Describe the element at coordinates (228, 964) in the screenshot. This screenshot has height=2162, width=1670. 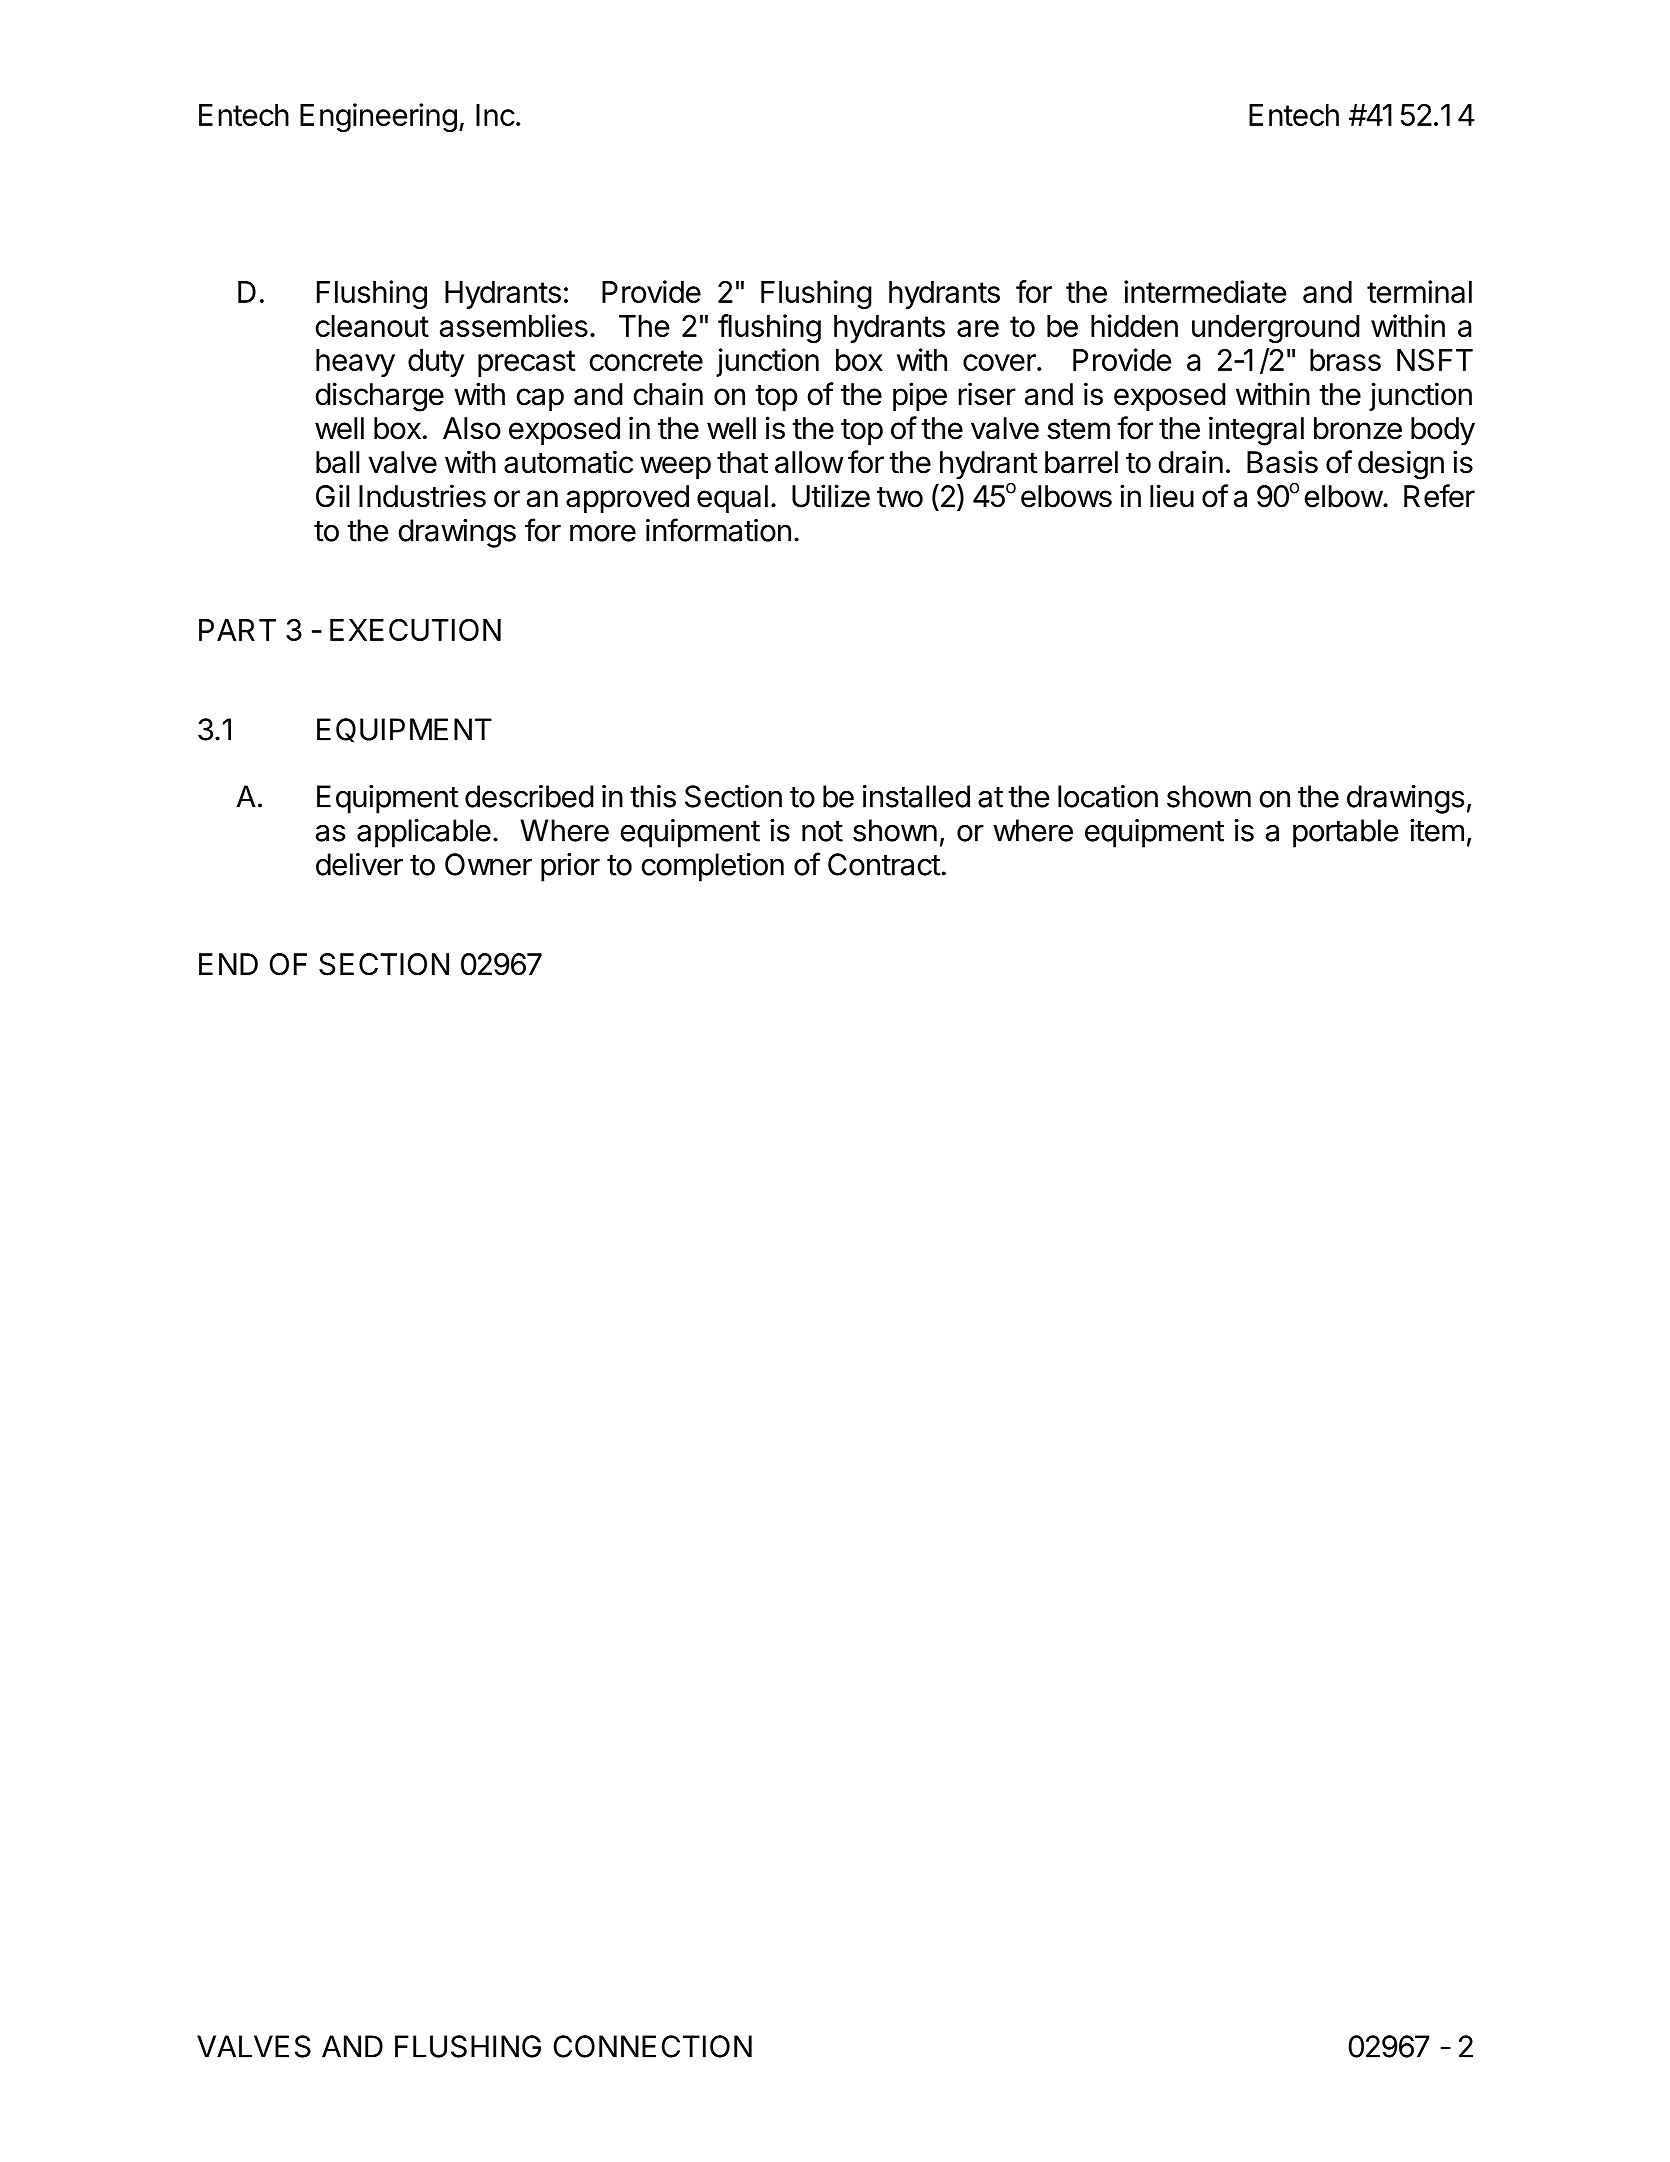
I see `END` at that location.
